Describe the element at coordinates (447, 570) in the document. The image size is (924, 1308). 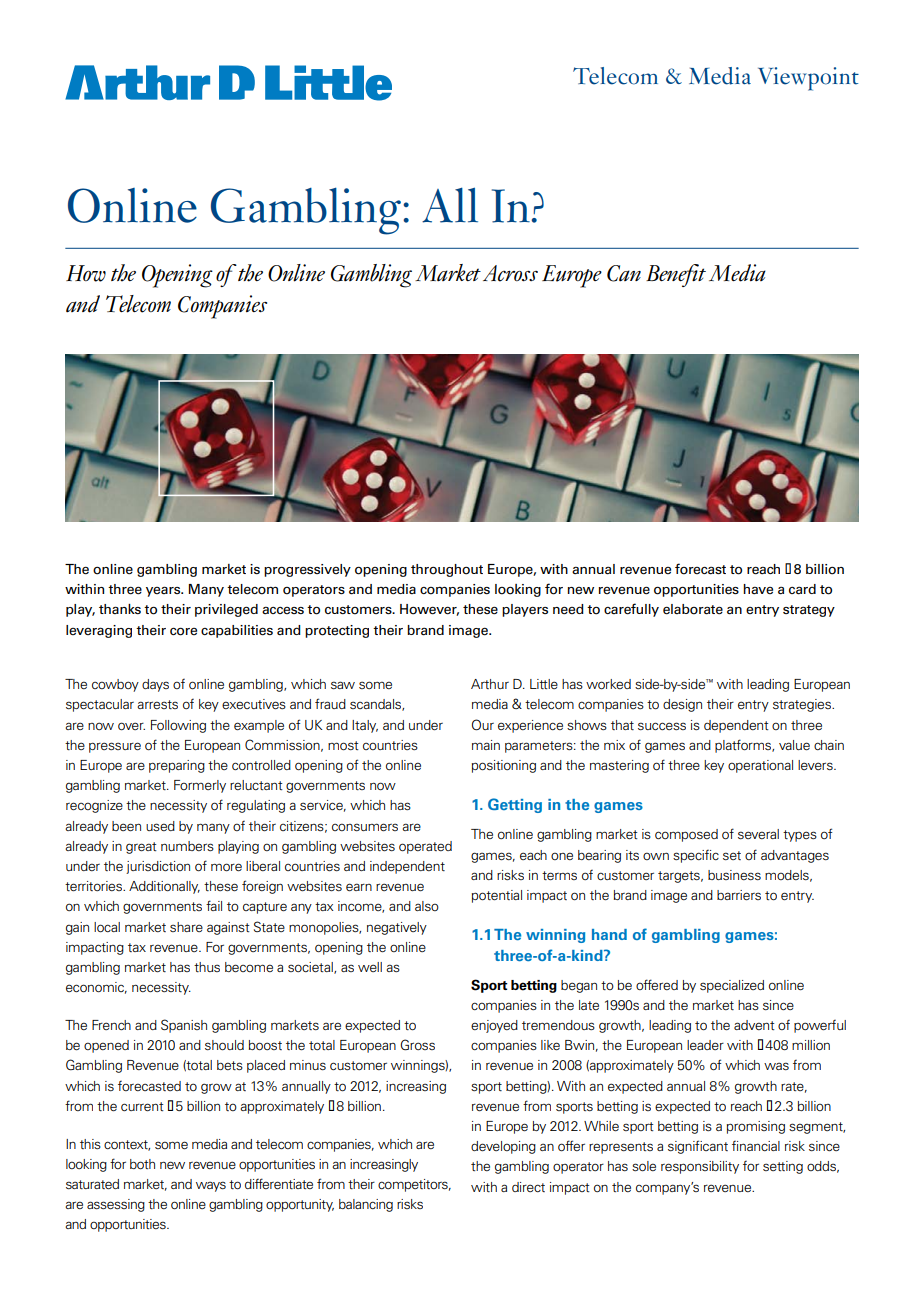
I see `throughout` at that location.
